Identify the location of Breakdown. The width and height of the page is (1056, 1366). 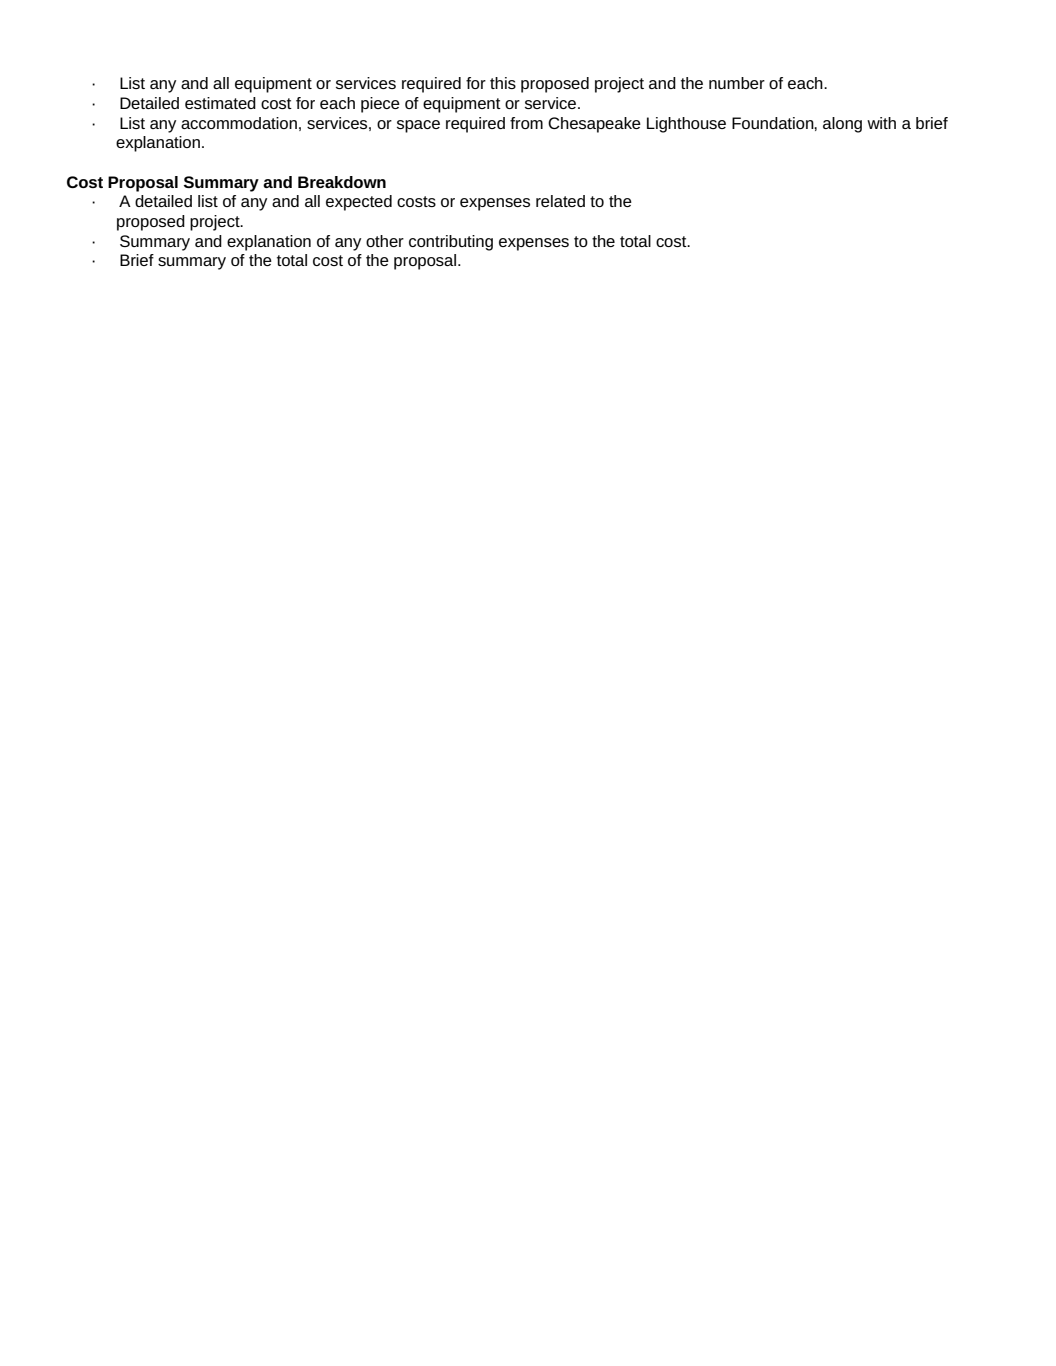
(342, 182).
